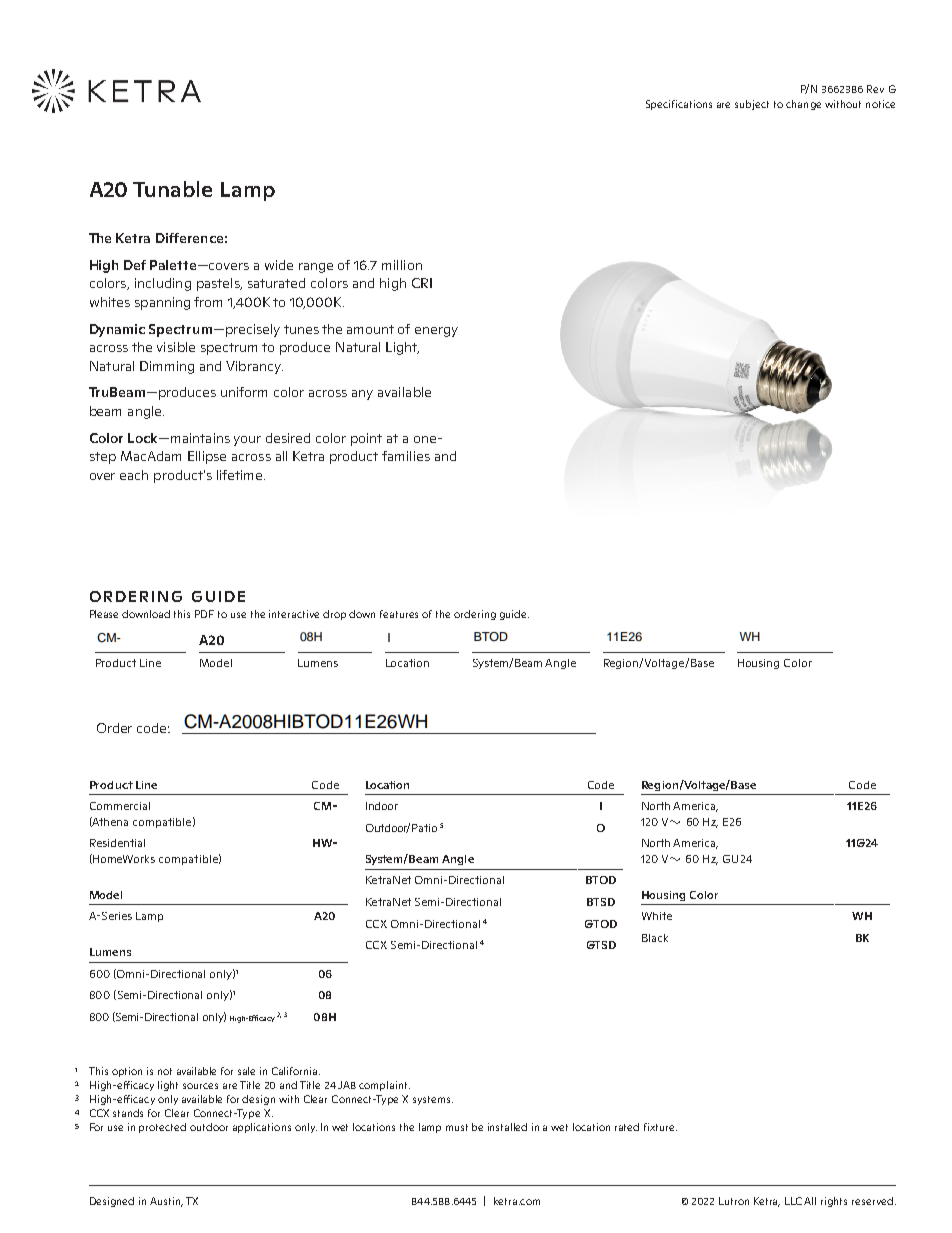  What do you see at coordinates (752, 105) in the page?
I see `subject` at bounding box center [752, 105].
